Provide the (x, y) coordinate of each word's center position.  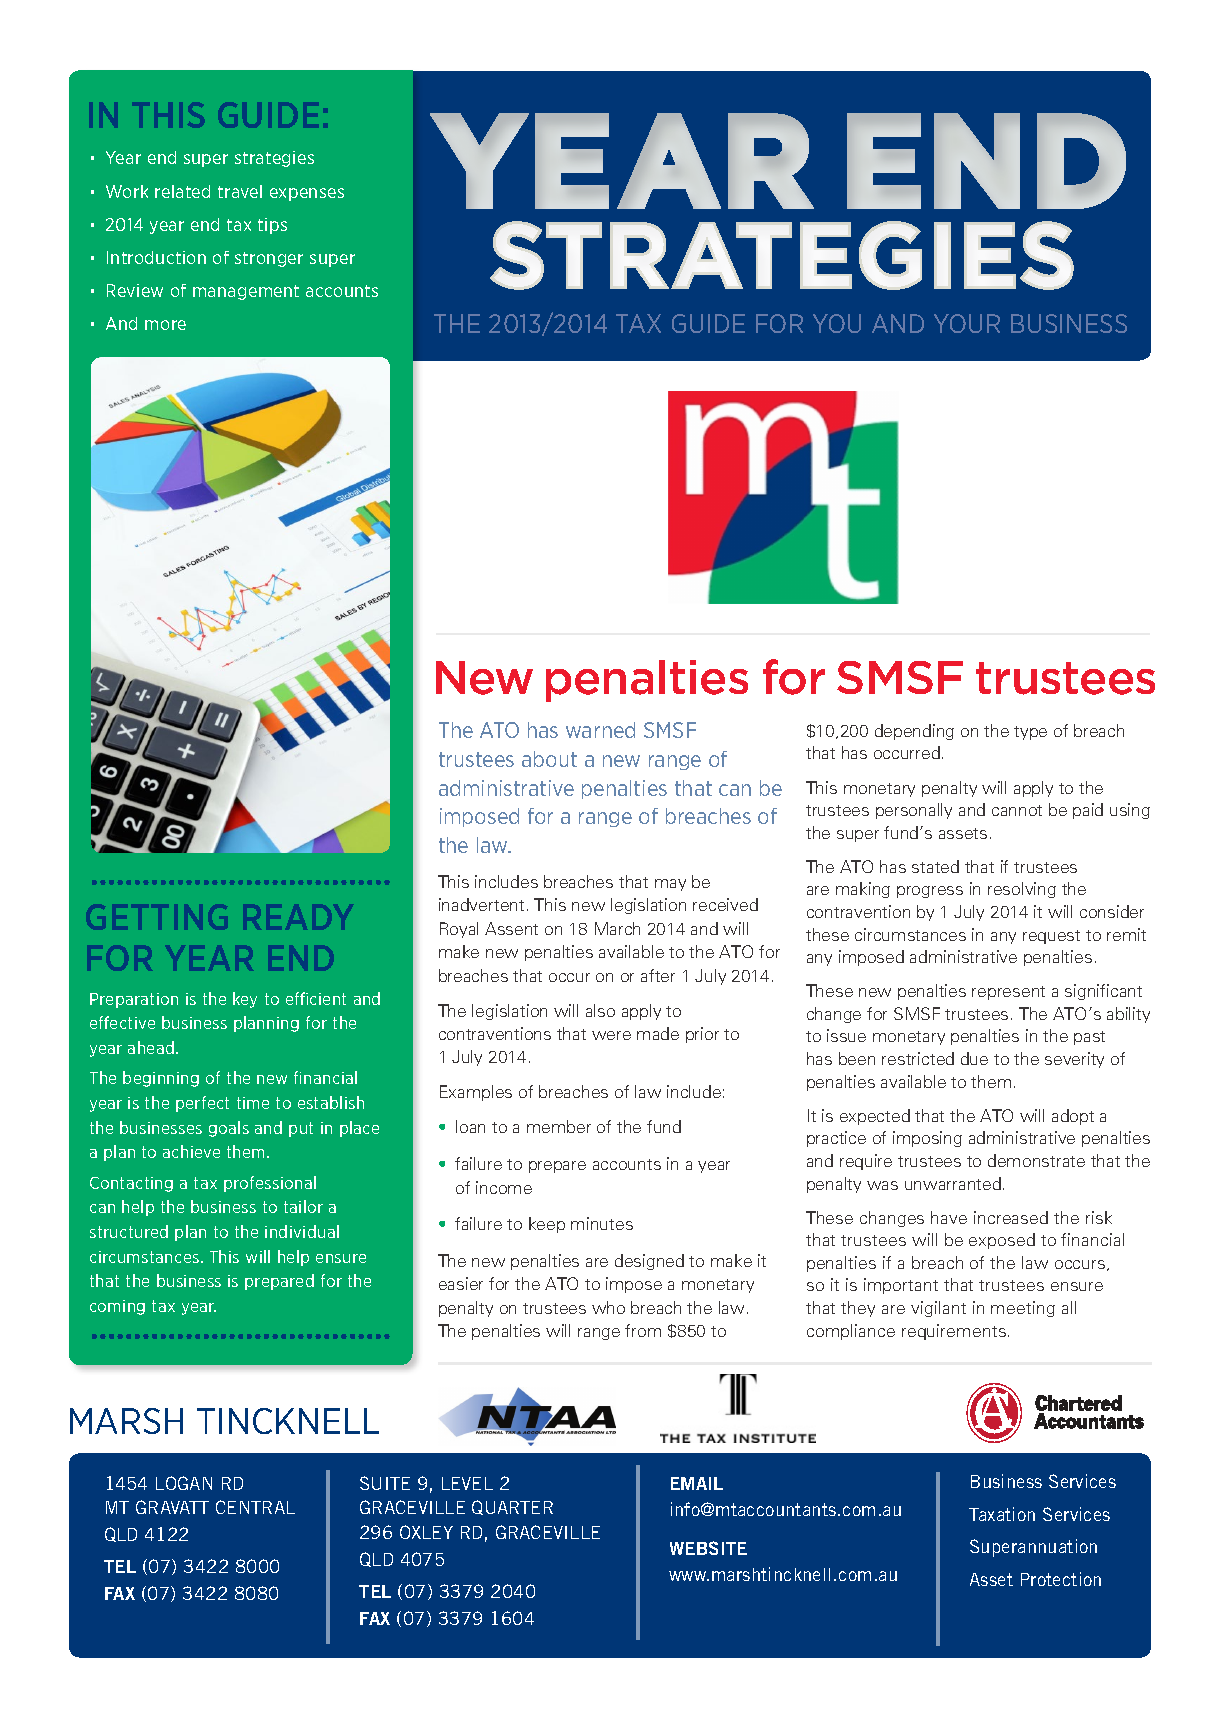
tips (272, 226)
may (670, 885)
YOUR (967, 323)
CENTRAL (255, 1507)
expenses (307, 194)
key (245, 1000)
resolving (1022, 890)
